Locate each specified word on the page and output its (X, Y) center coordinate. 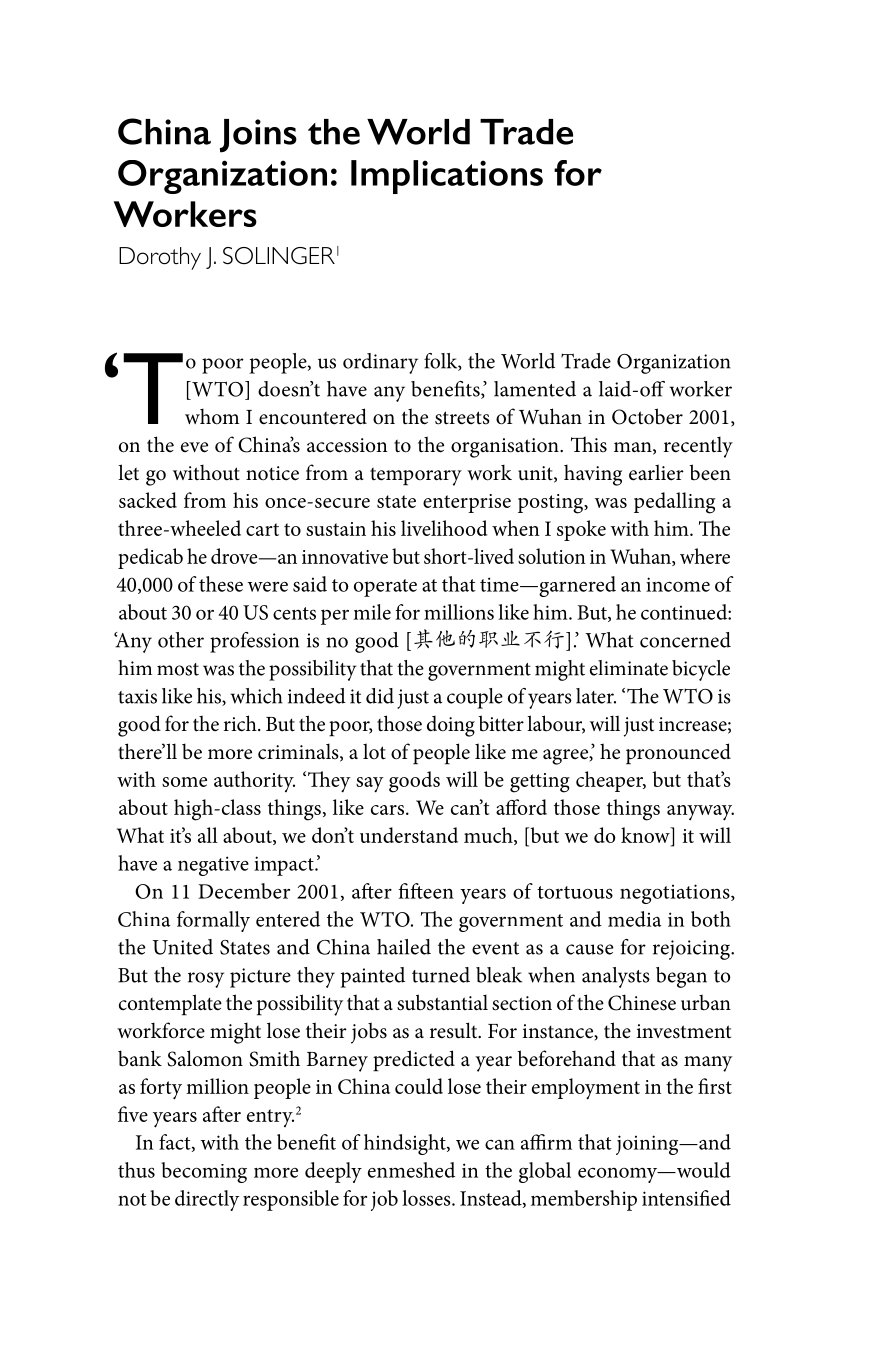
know (646, 835)
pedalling (675, 503)
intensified (686, 1198)
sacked (148, 500)
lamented (535, 389)
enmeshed (411, 1170)
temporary (416, 476)
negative (213, 866)
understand (409, 835)
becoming (204, 1172)
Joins (258, 136)
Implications (447, 177)
